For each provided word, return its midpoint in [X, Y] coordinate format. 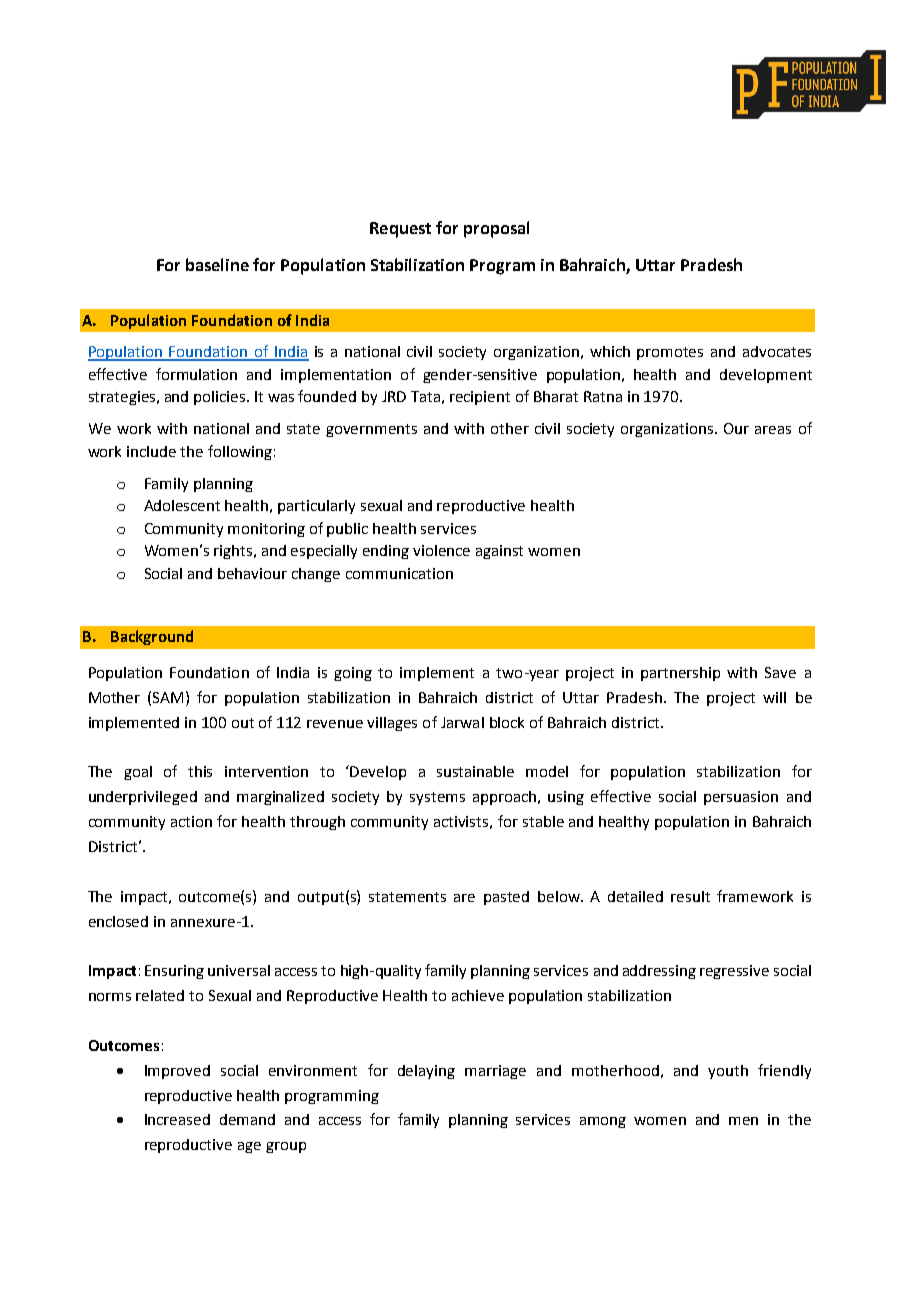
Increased [177, 1119]
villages [392, 724]
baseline [217, 264]
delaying [426, 1072]
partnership [680, 674]
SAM [168, 697]
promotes [670, 353]
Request [400, 230]
